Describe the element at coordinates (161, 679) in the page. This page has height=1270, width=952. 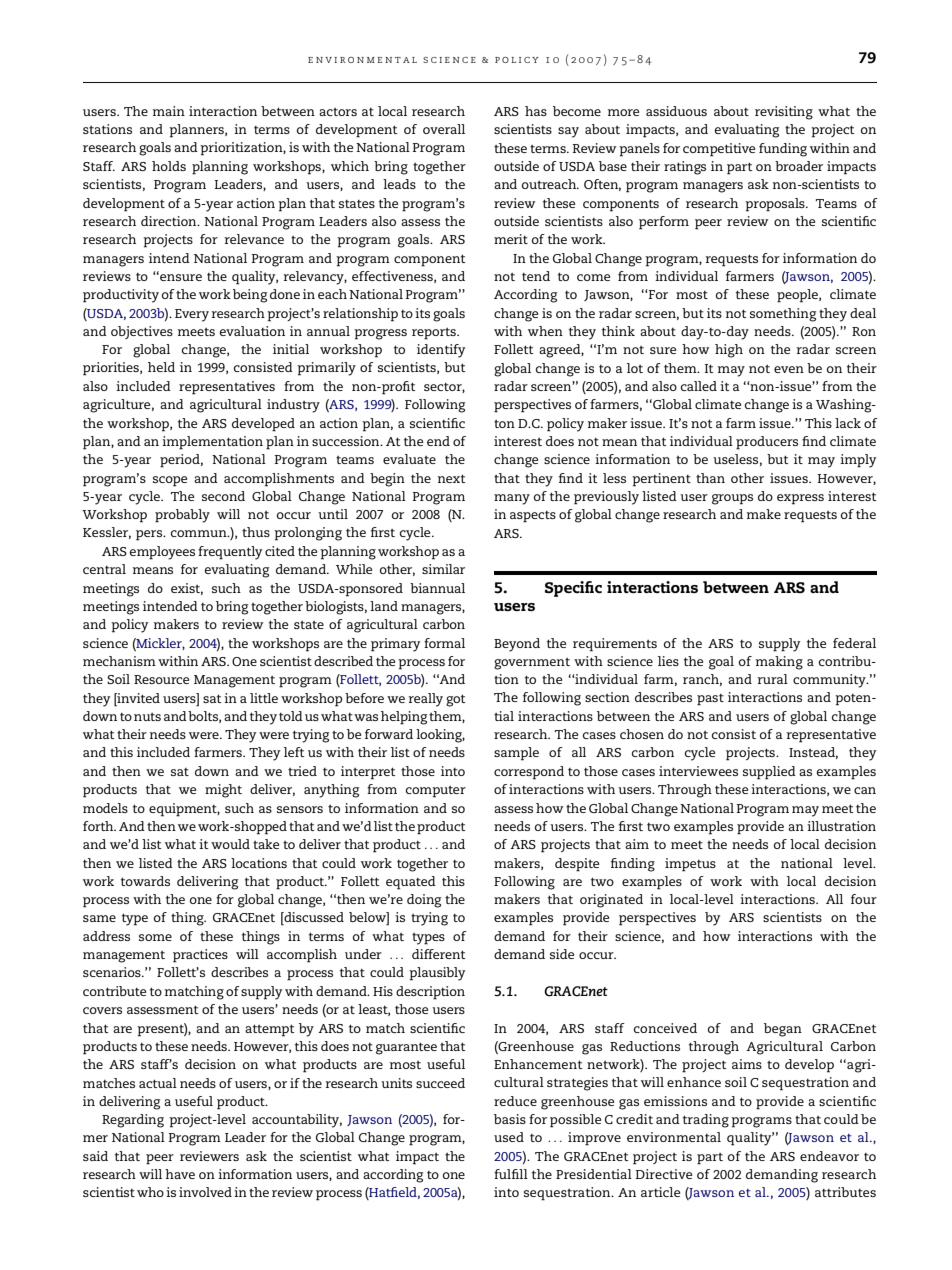
I see `Resource` at that location.
